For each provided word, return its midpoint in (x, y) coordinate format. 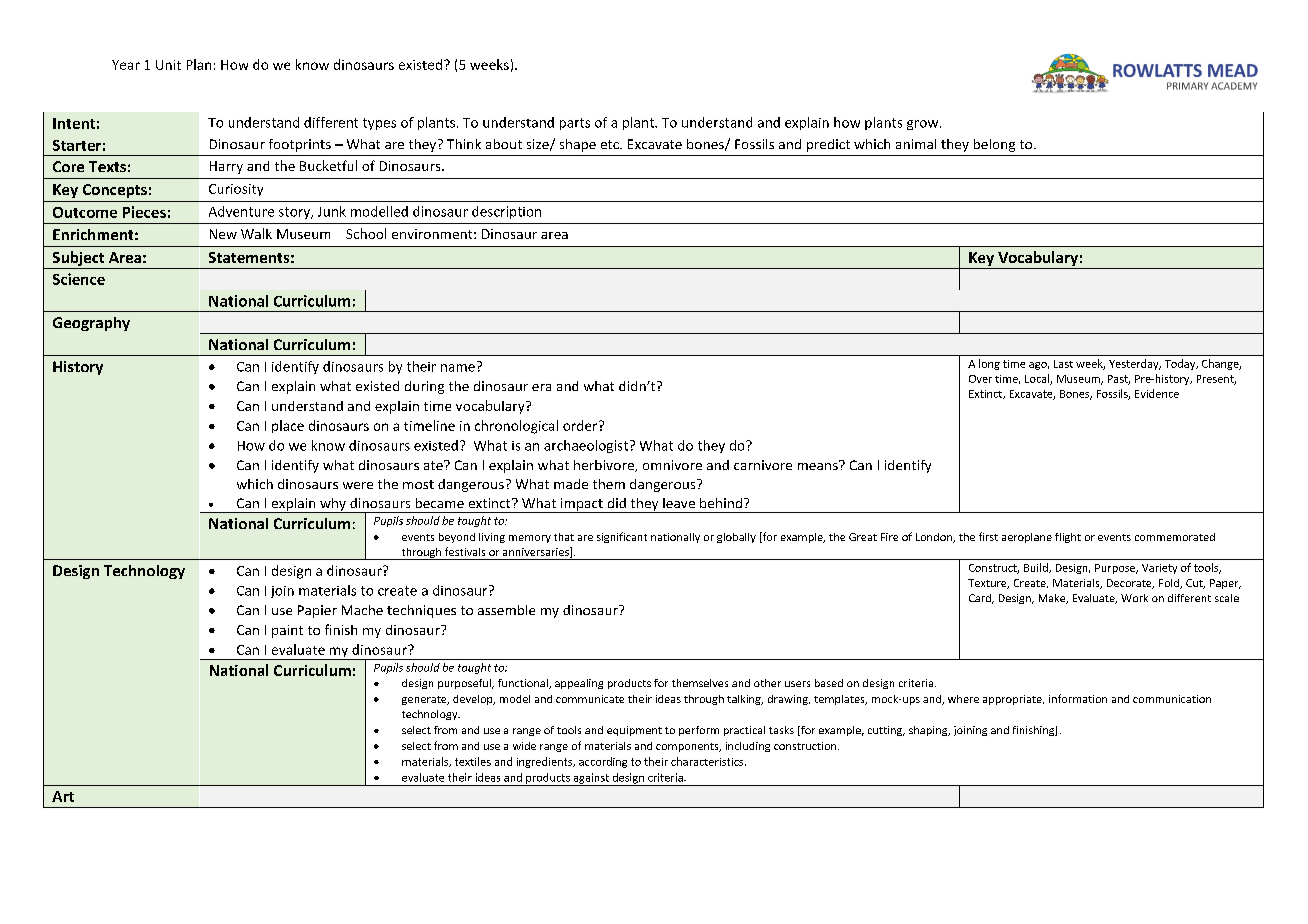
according (603, 762)
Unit (168, 65)
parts (575, 124)
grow (924, 125)
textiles (473, 761)
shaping (929, 731)
